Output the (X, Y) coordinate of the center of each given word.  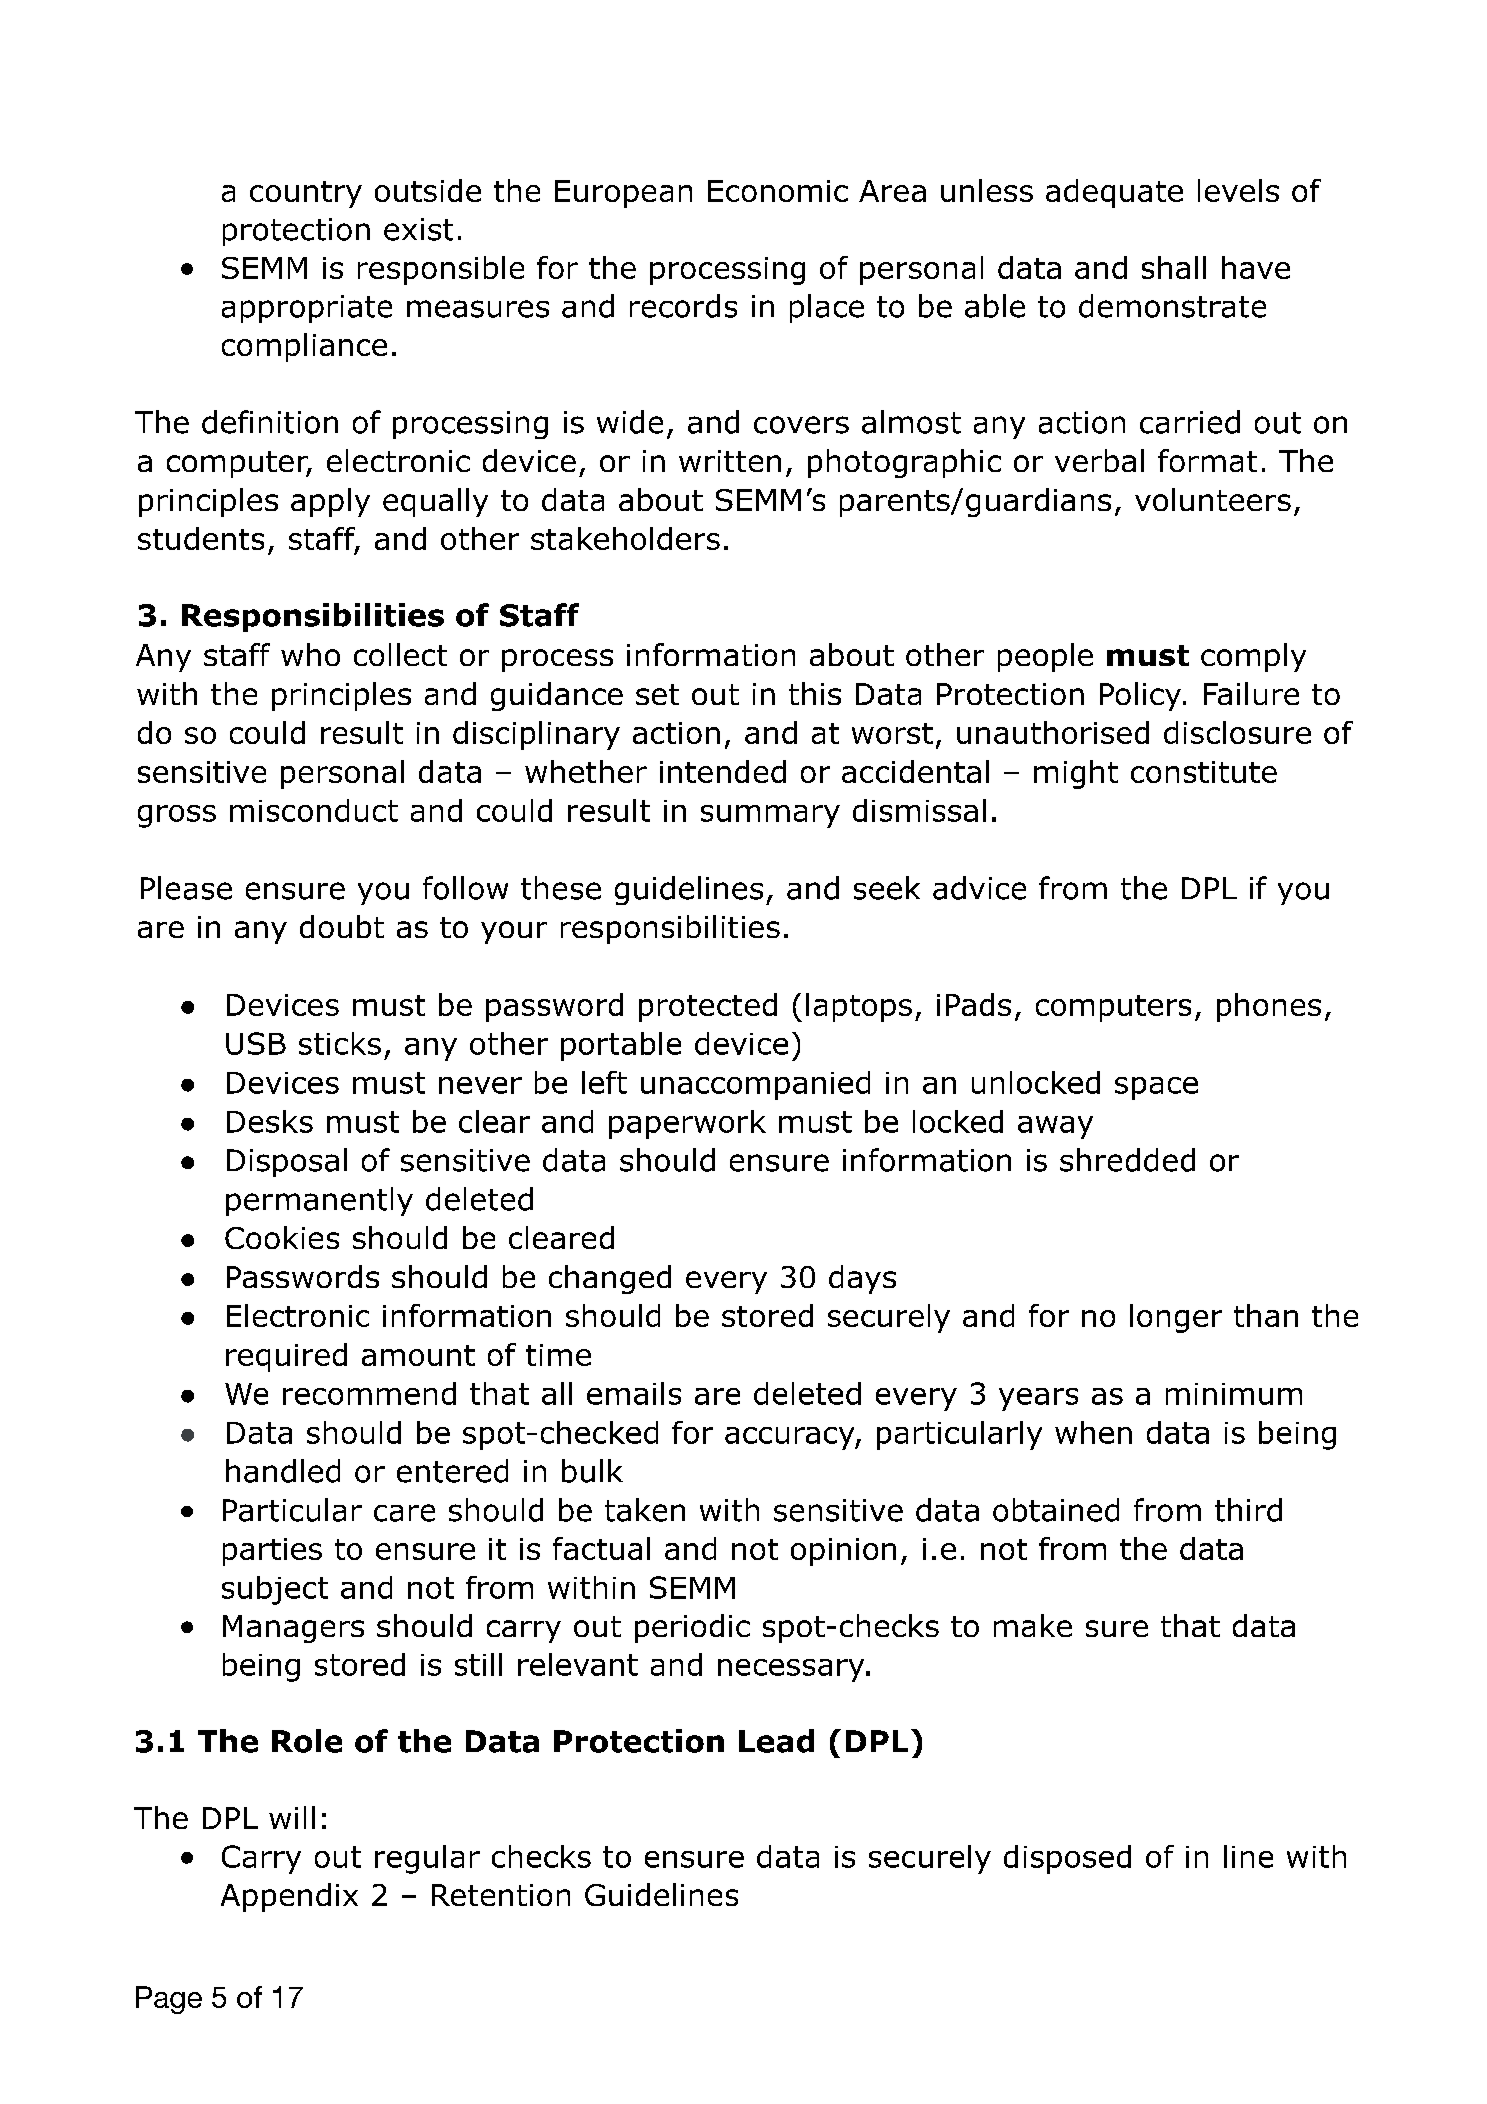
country (306, 194)
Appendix (289, 1897)
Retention (501, 1895)
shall (1174, 267)
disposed (1067, 1859)
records (683, 306)
